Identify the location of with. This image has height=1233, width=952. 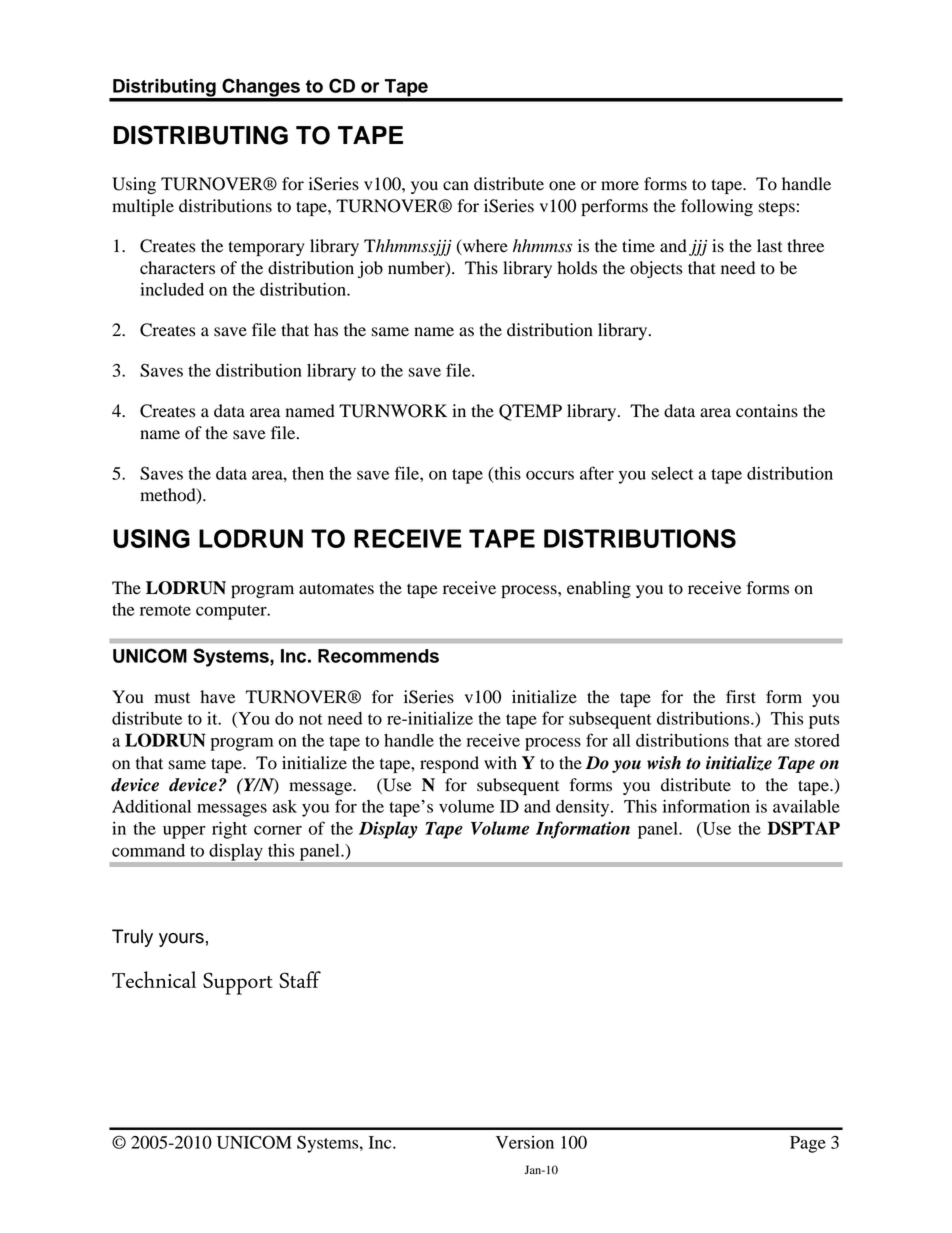
(500, 763).
